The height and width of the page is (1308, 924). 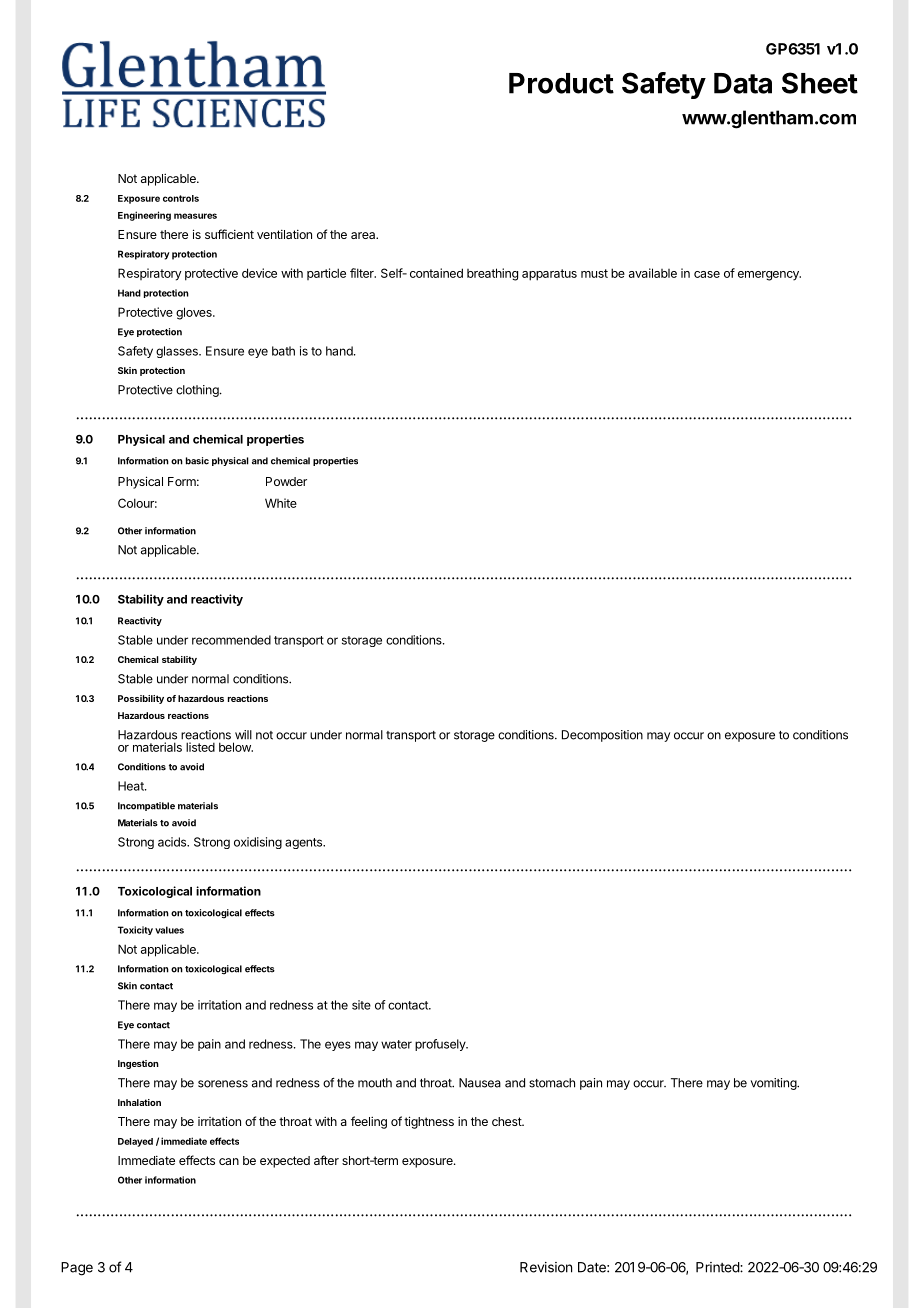 I want to click on Decomposition, so click(x=602, y=736).
